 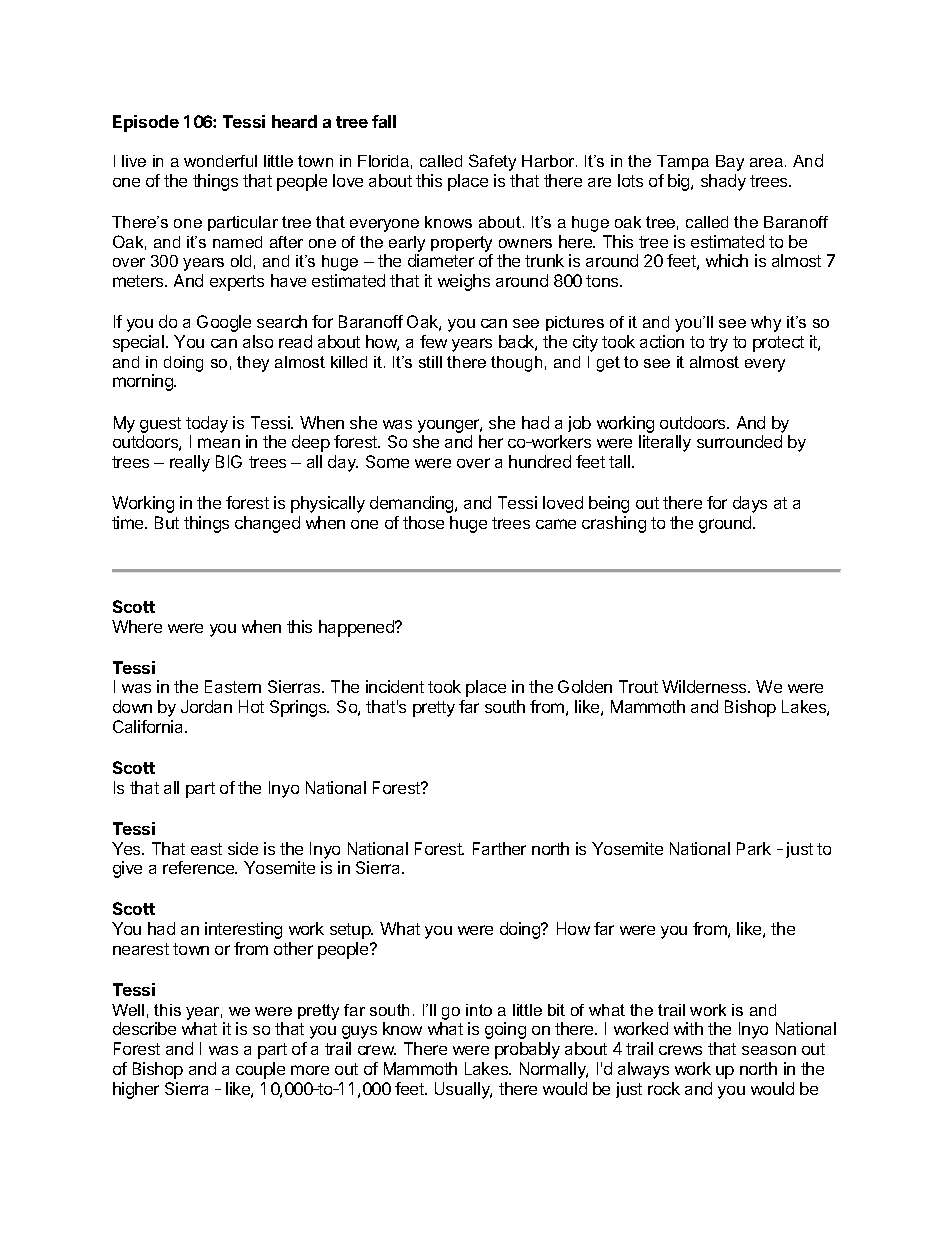 What do you see at coordinates (260, 1070) in the page?
I see `couple` at bounding box center [260, 1070].
